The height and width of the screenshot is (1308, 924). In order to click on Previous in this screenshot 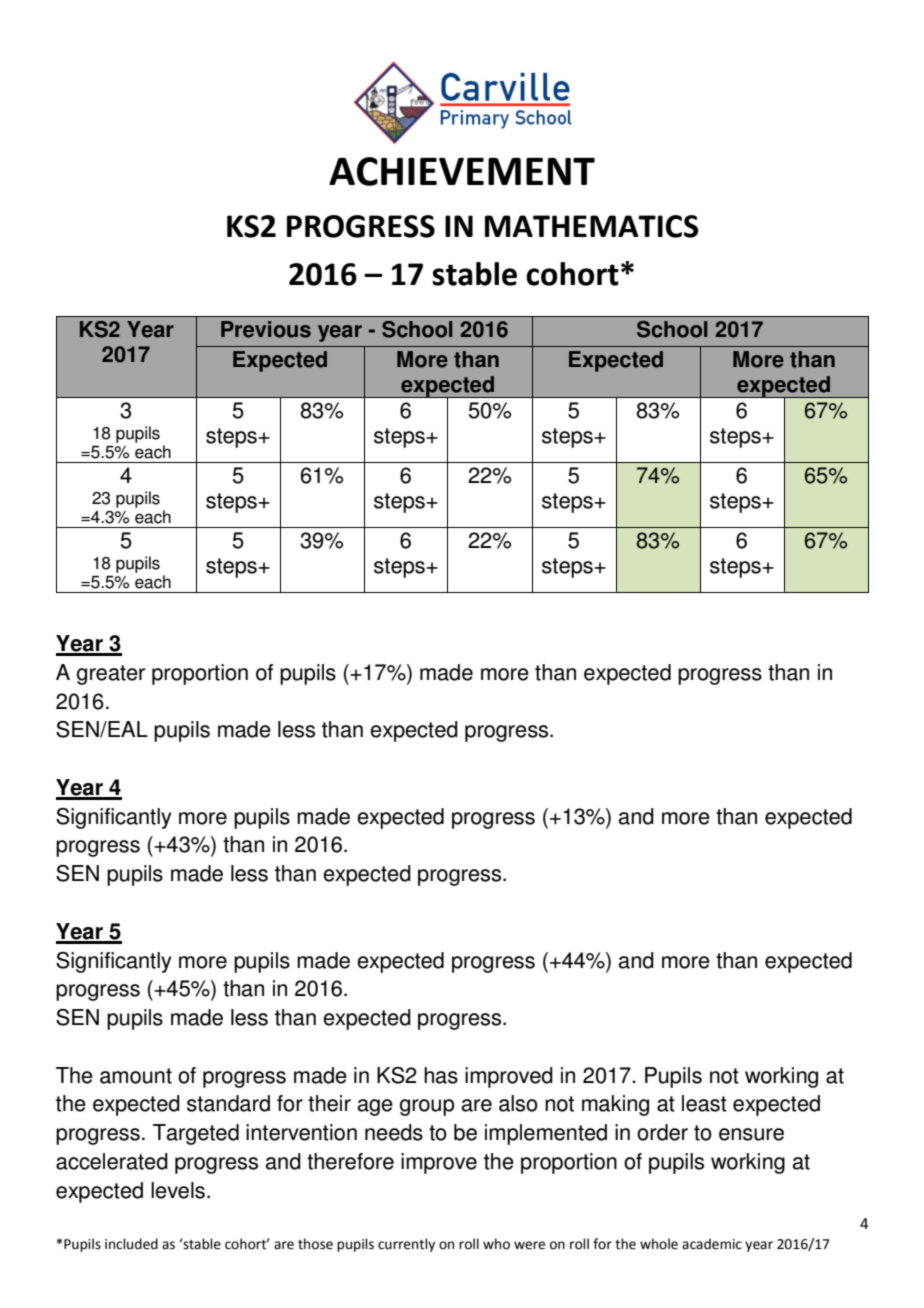, I will do `click(266, 329)`.
